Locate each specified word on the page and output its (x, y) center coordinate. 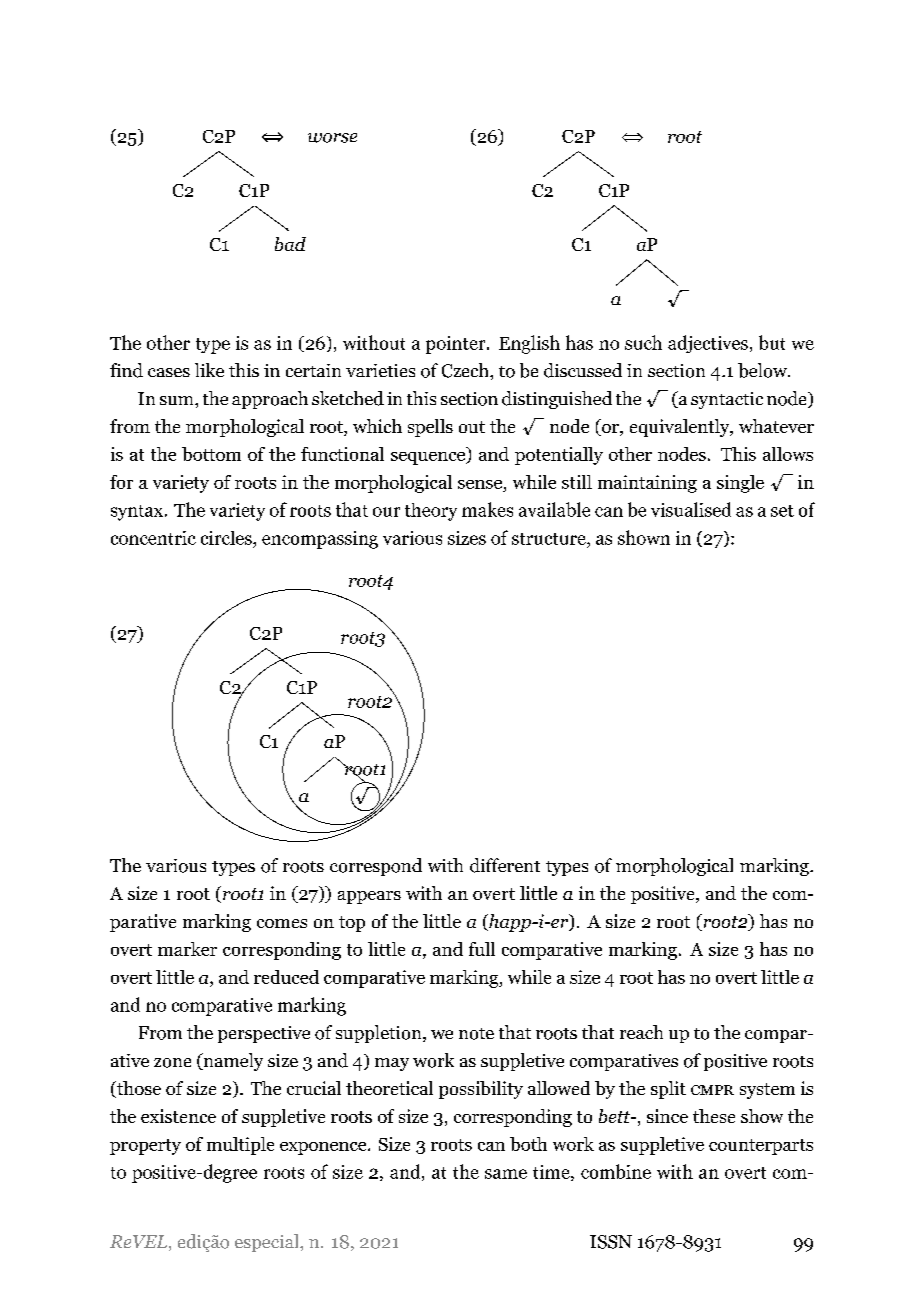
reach (641, 1032)
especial (268, 1243)
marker (187, 949)
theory (431, 512)
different (505, 865)
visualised (691, 509)
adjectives (708, 344)
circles (227, 538)
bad (290, 244)
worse (332, 138)
